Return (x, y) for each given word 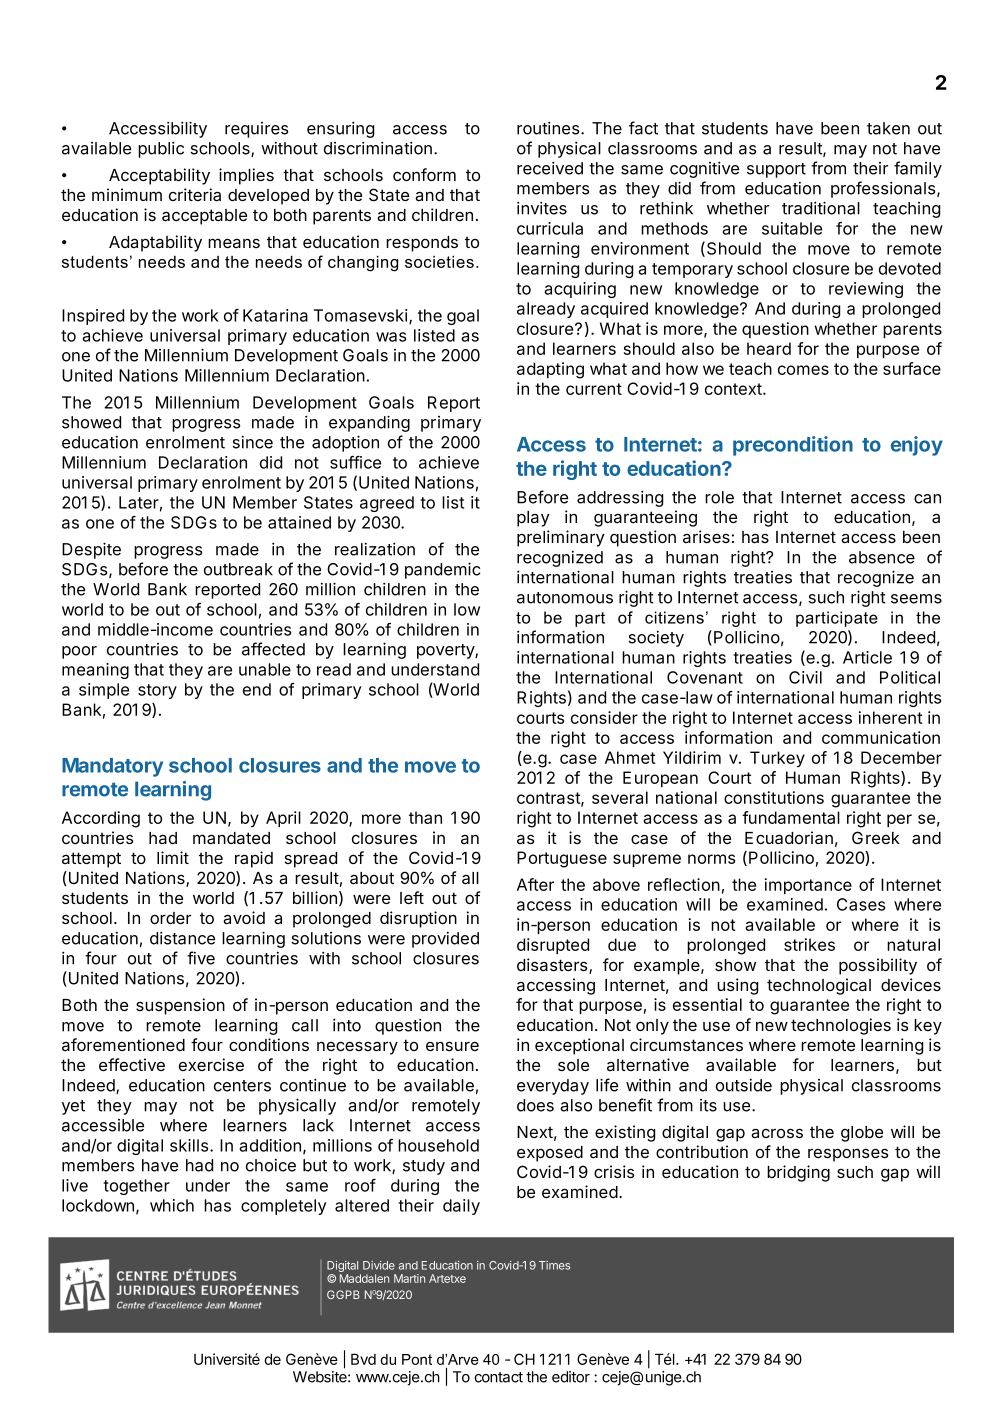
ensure (452, 1046)
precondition (793, 446)
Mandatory (112, 767)
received (550, 168)
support (776, 170)
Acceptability (159, 176)
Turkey (777, 759)
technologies (841, 1026)
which (172, 1205)
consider (604, 717)
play (533, 519)
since (252, 442)
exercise (211, 1064)
